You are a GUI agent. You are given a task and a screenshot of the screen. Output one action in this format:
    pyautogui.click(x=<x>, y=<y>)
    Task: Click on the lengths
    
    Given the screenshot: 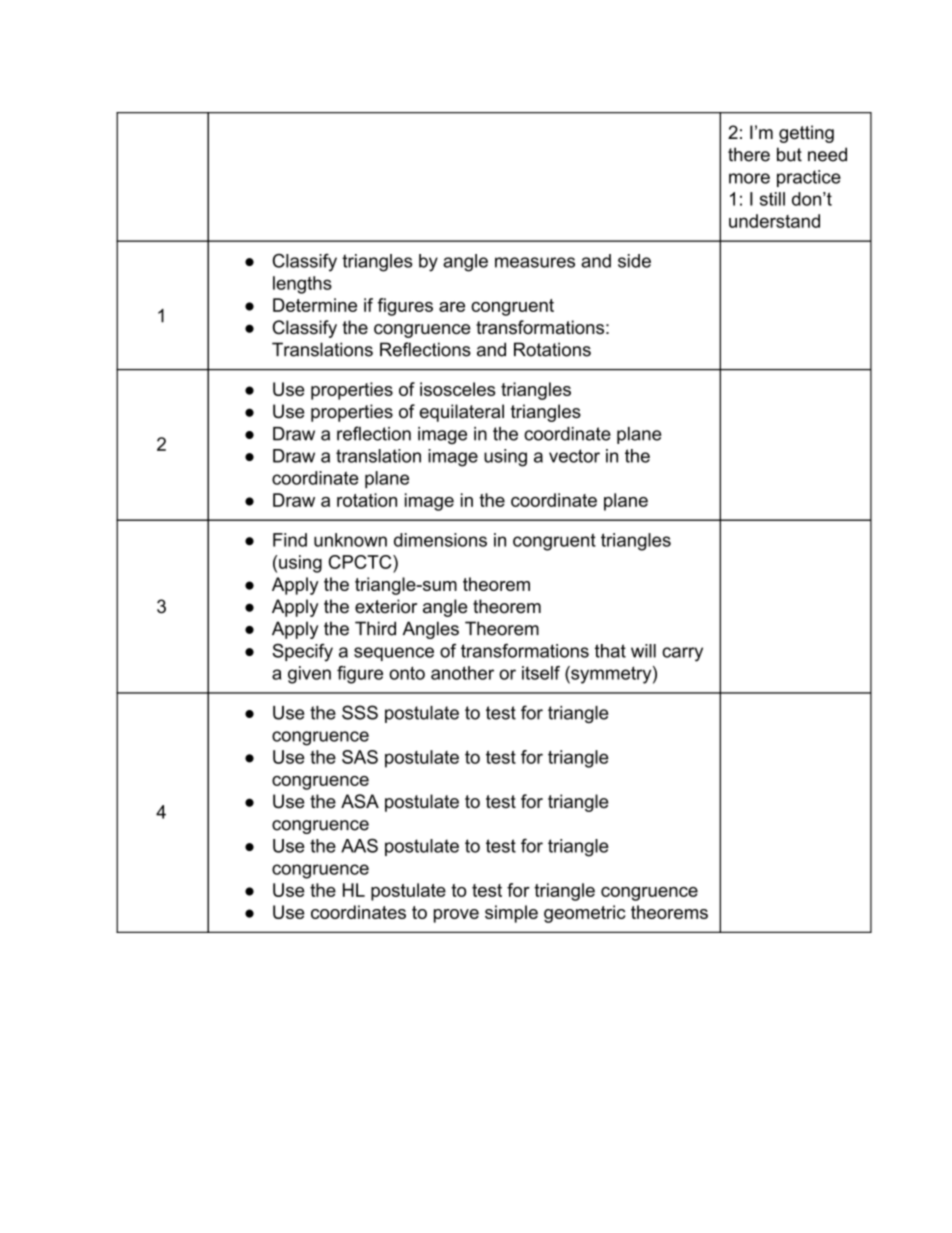 What is the action you would take?
    pyautogui.click(x=302, y=285)
